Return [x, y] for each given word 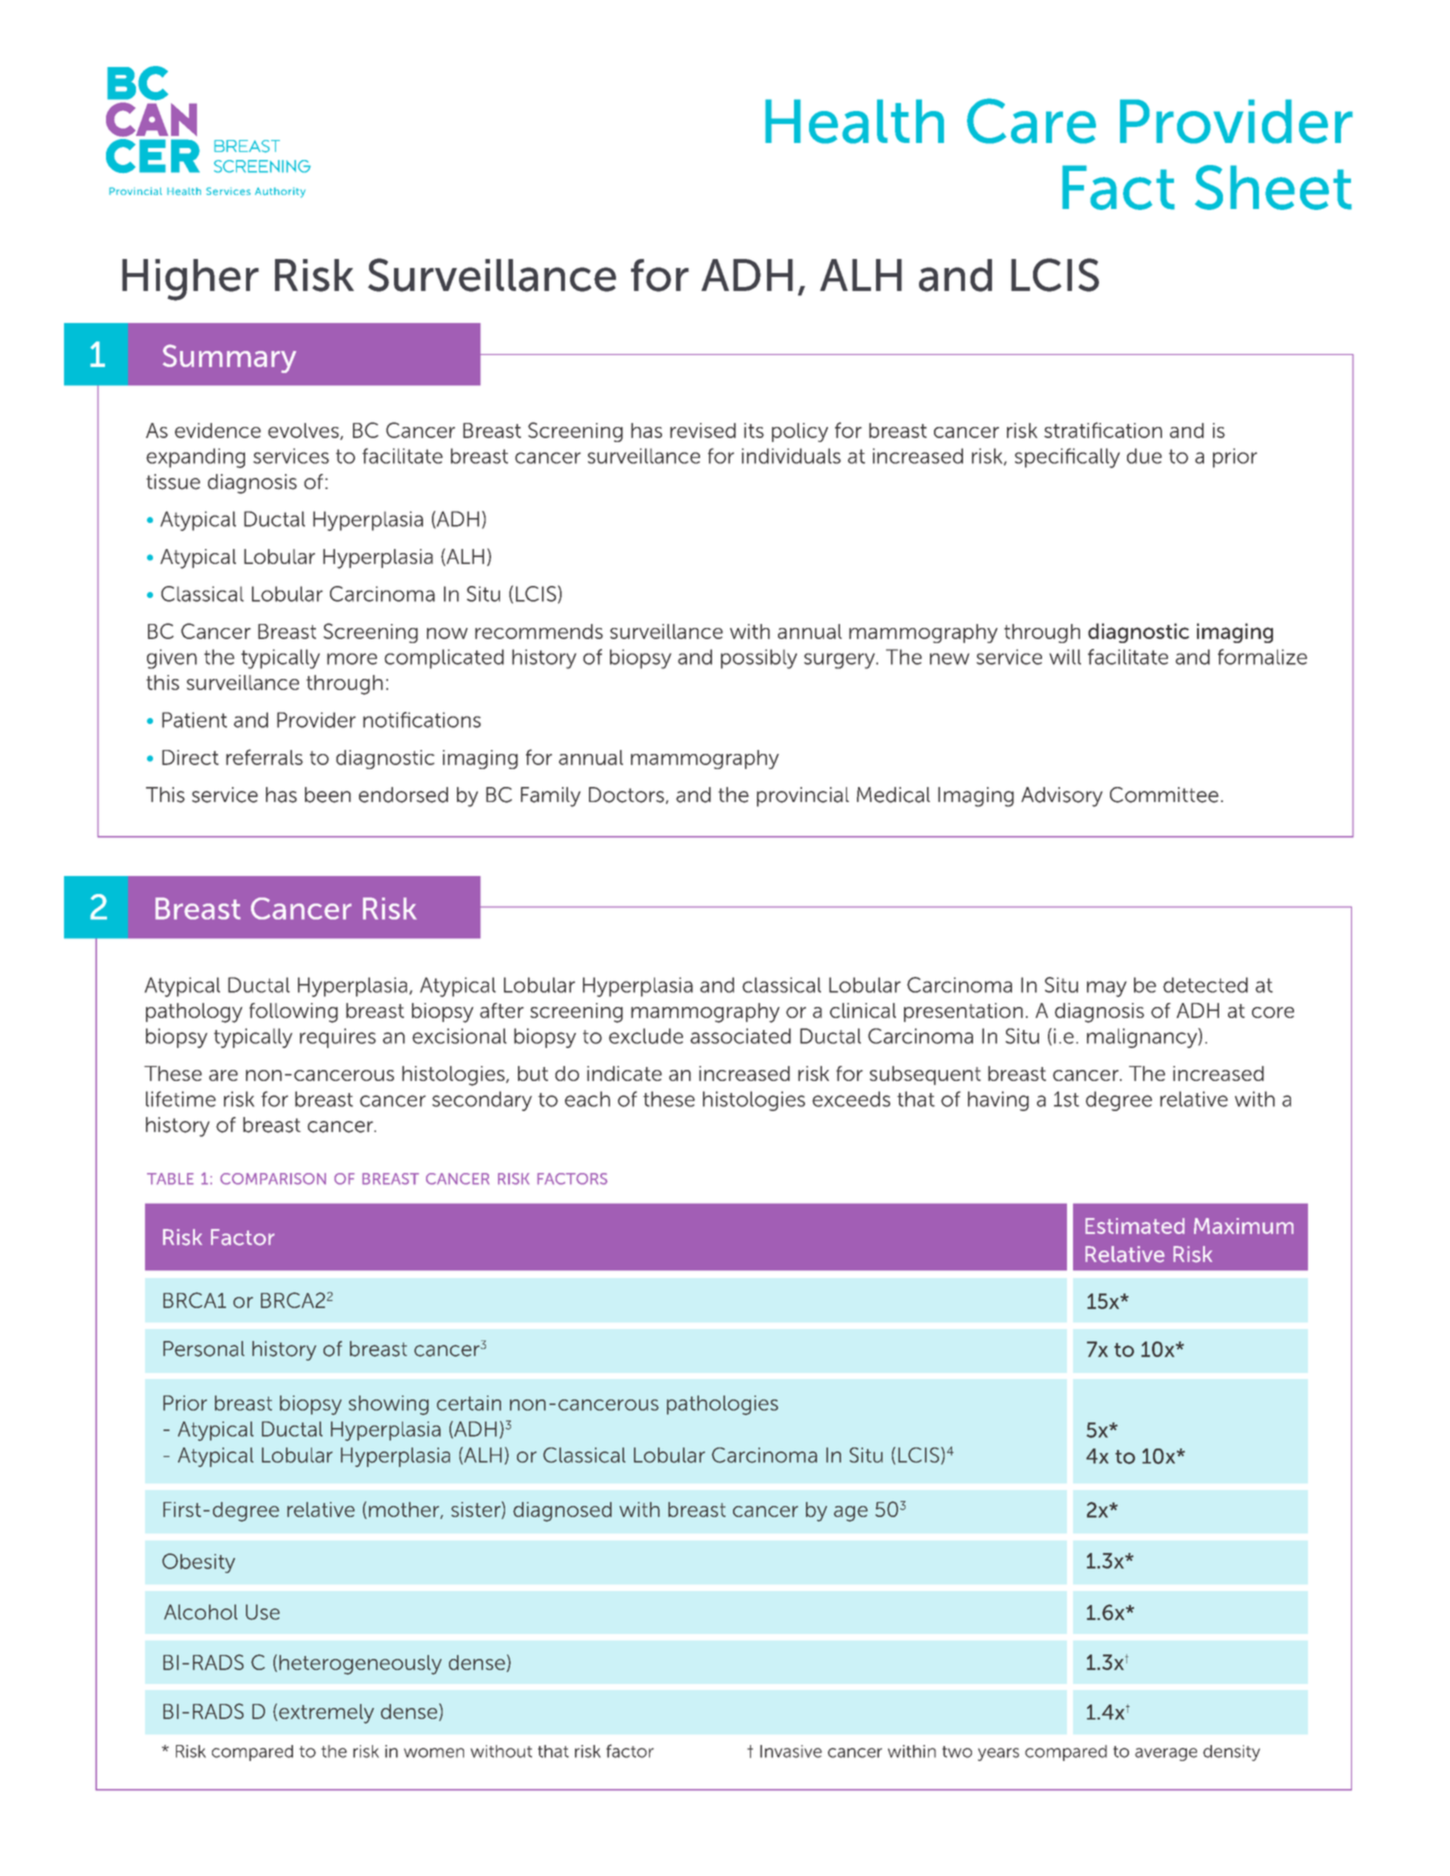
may [1107, 989]
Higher [190, 280]
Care [1031, 121]
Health [854, 121]
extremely [326, 1714]
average [1166, 1754]
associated [740, 1036]
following [293, 1013]
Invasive [791, 1751]
